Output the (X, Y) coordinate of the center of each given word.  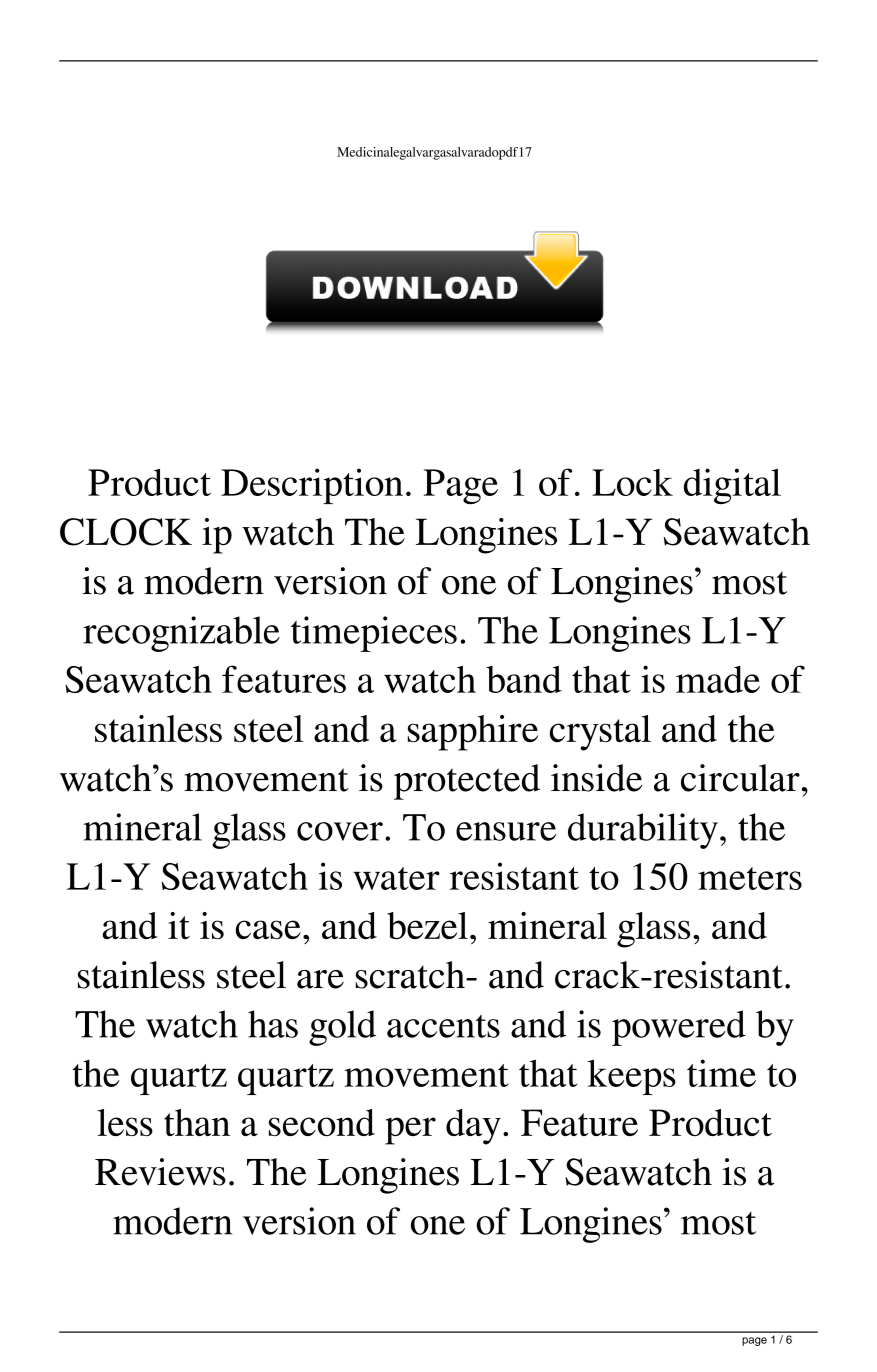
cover (340, 831)
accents (443, 1026)
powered (679, 1028)
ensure (506, 831)
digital (732, 486)
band (524, 679)
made (718, 679)
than (197, 1122)
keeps (632, 1077)
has (273, 1024)
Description (312, 486)
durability (643, 831)
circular (740, 778)
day (473, 1127)
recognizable (181, 634)
